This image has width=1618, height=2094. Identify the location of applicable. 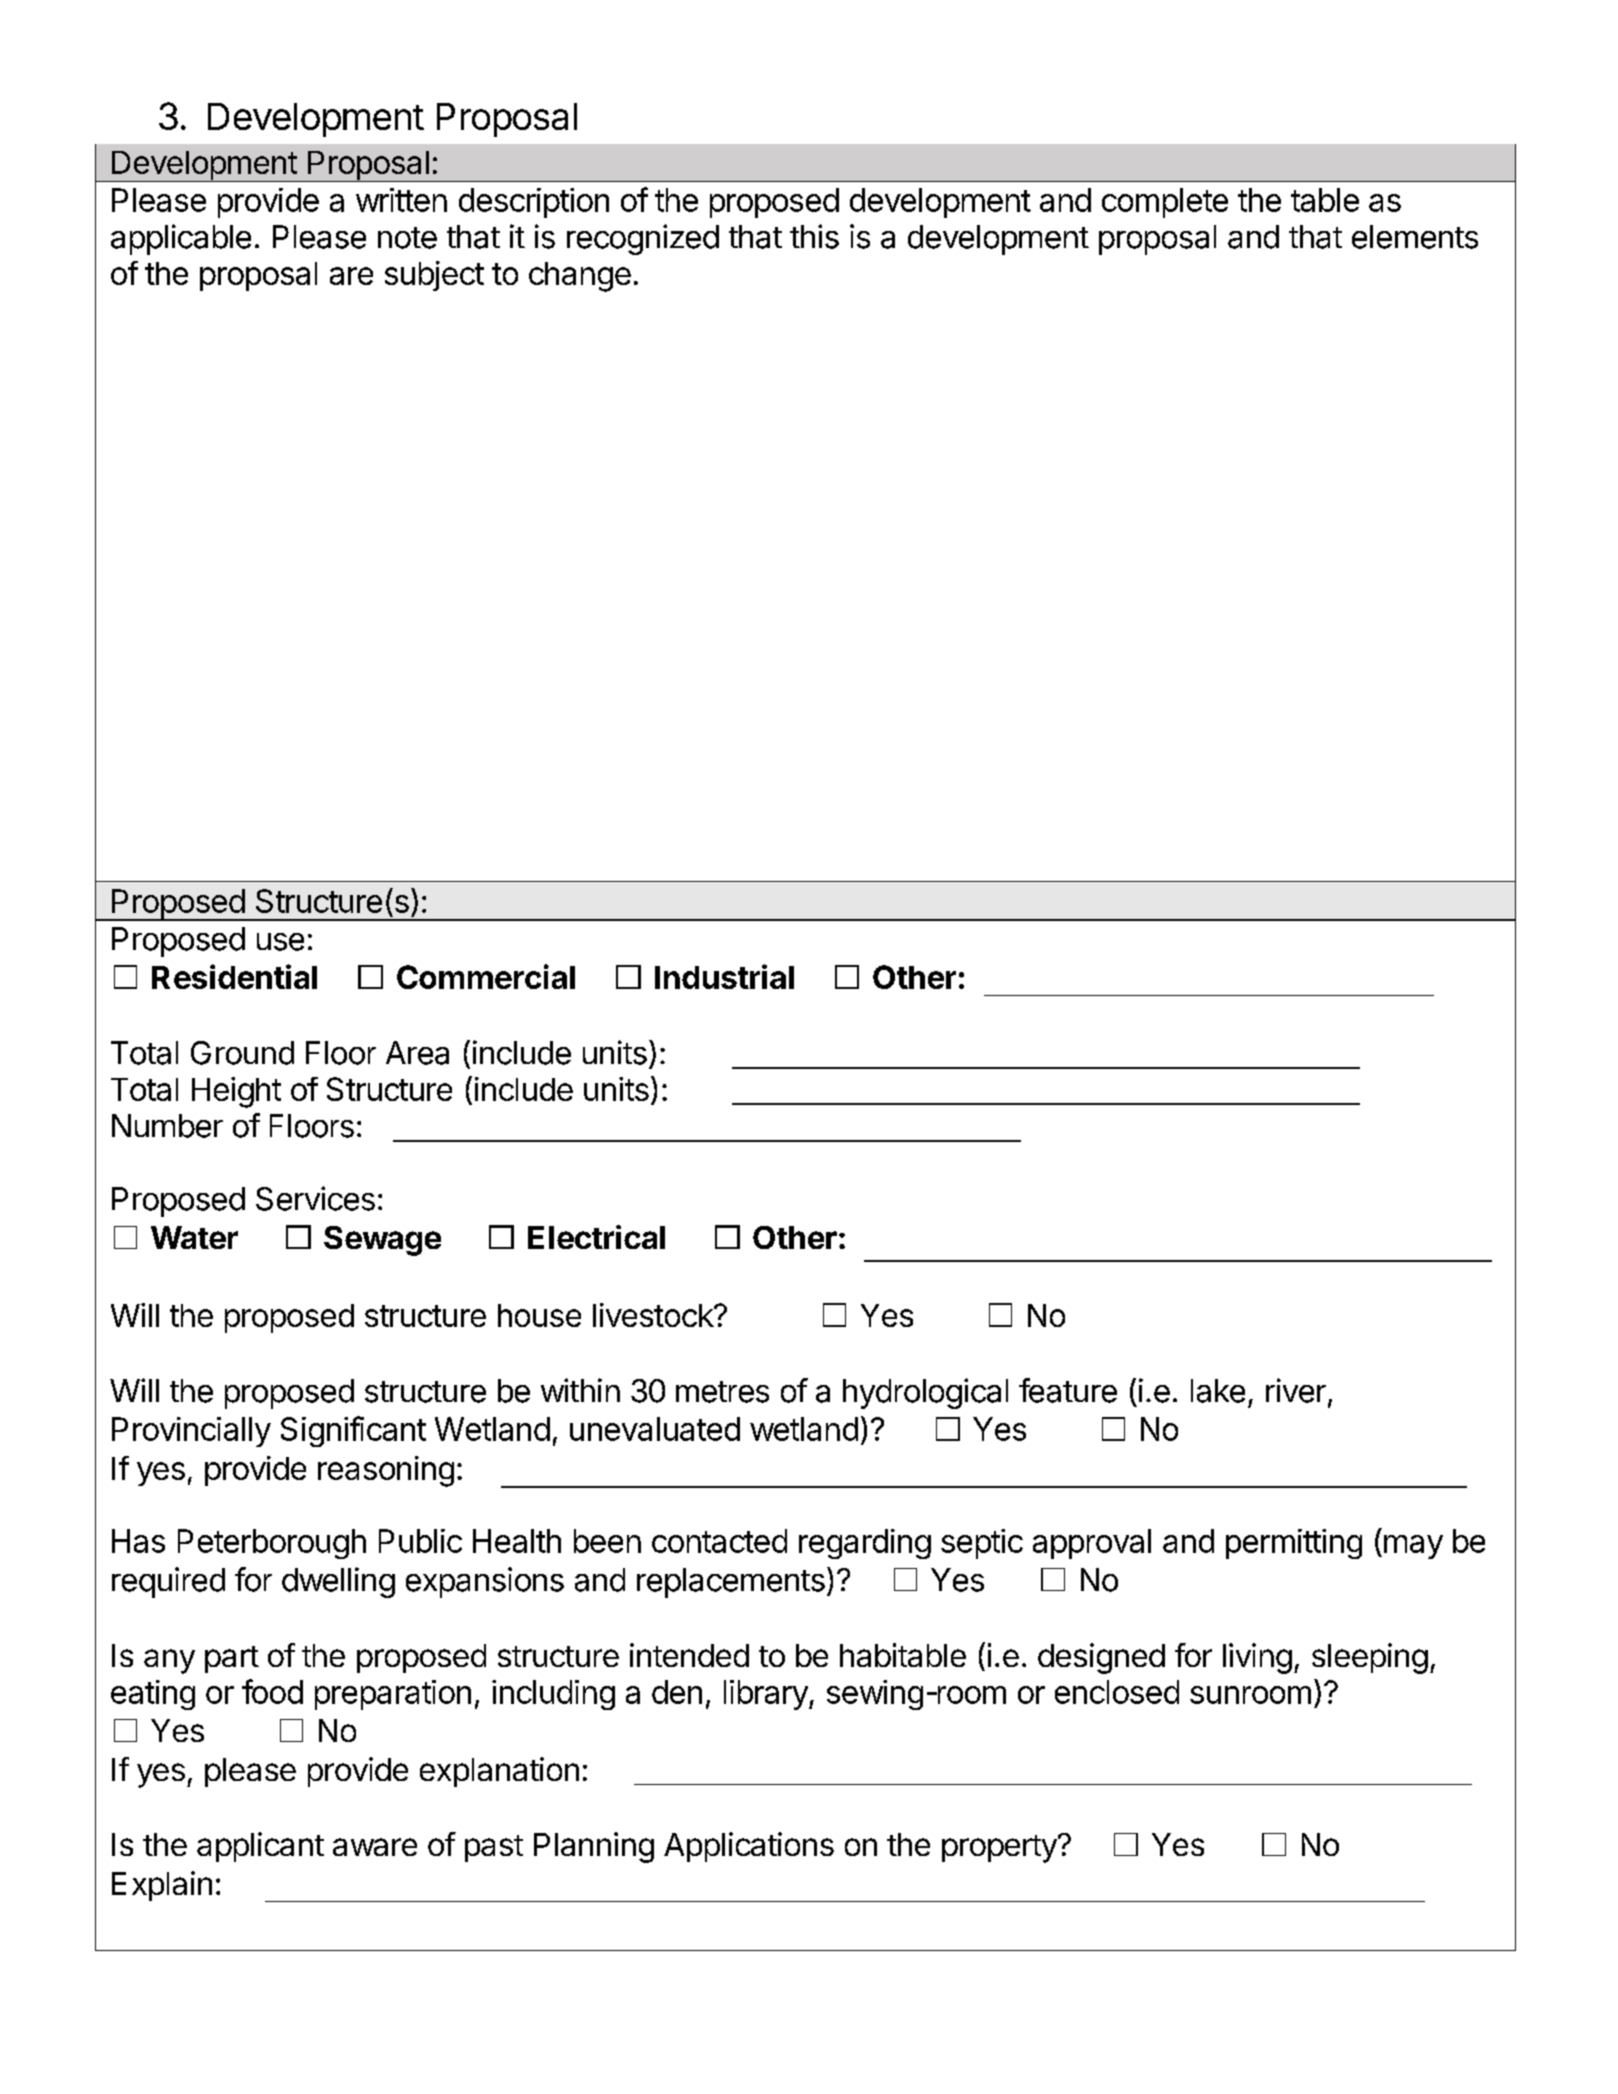
(181, 239).
